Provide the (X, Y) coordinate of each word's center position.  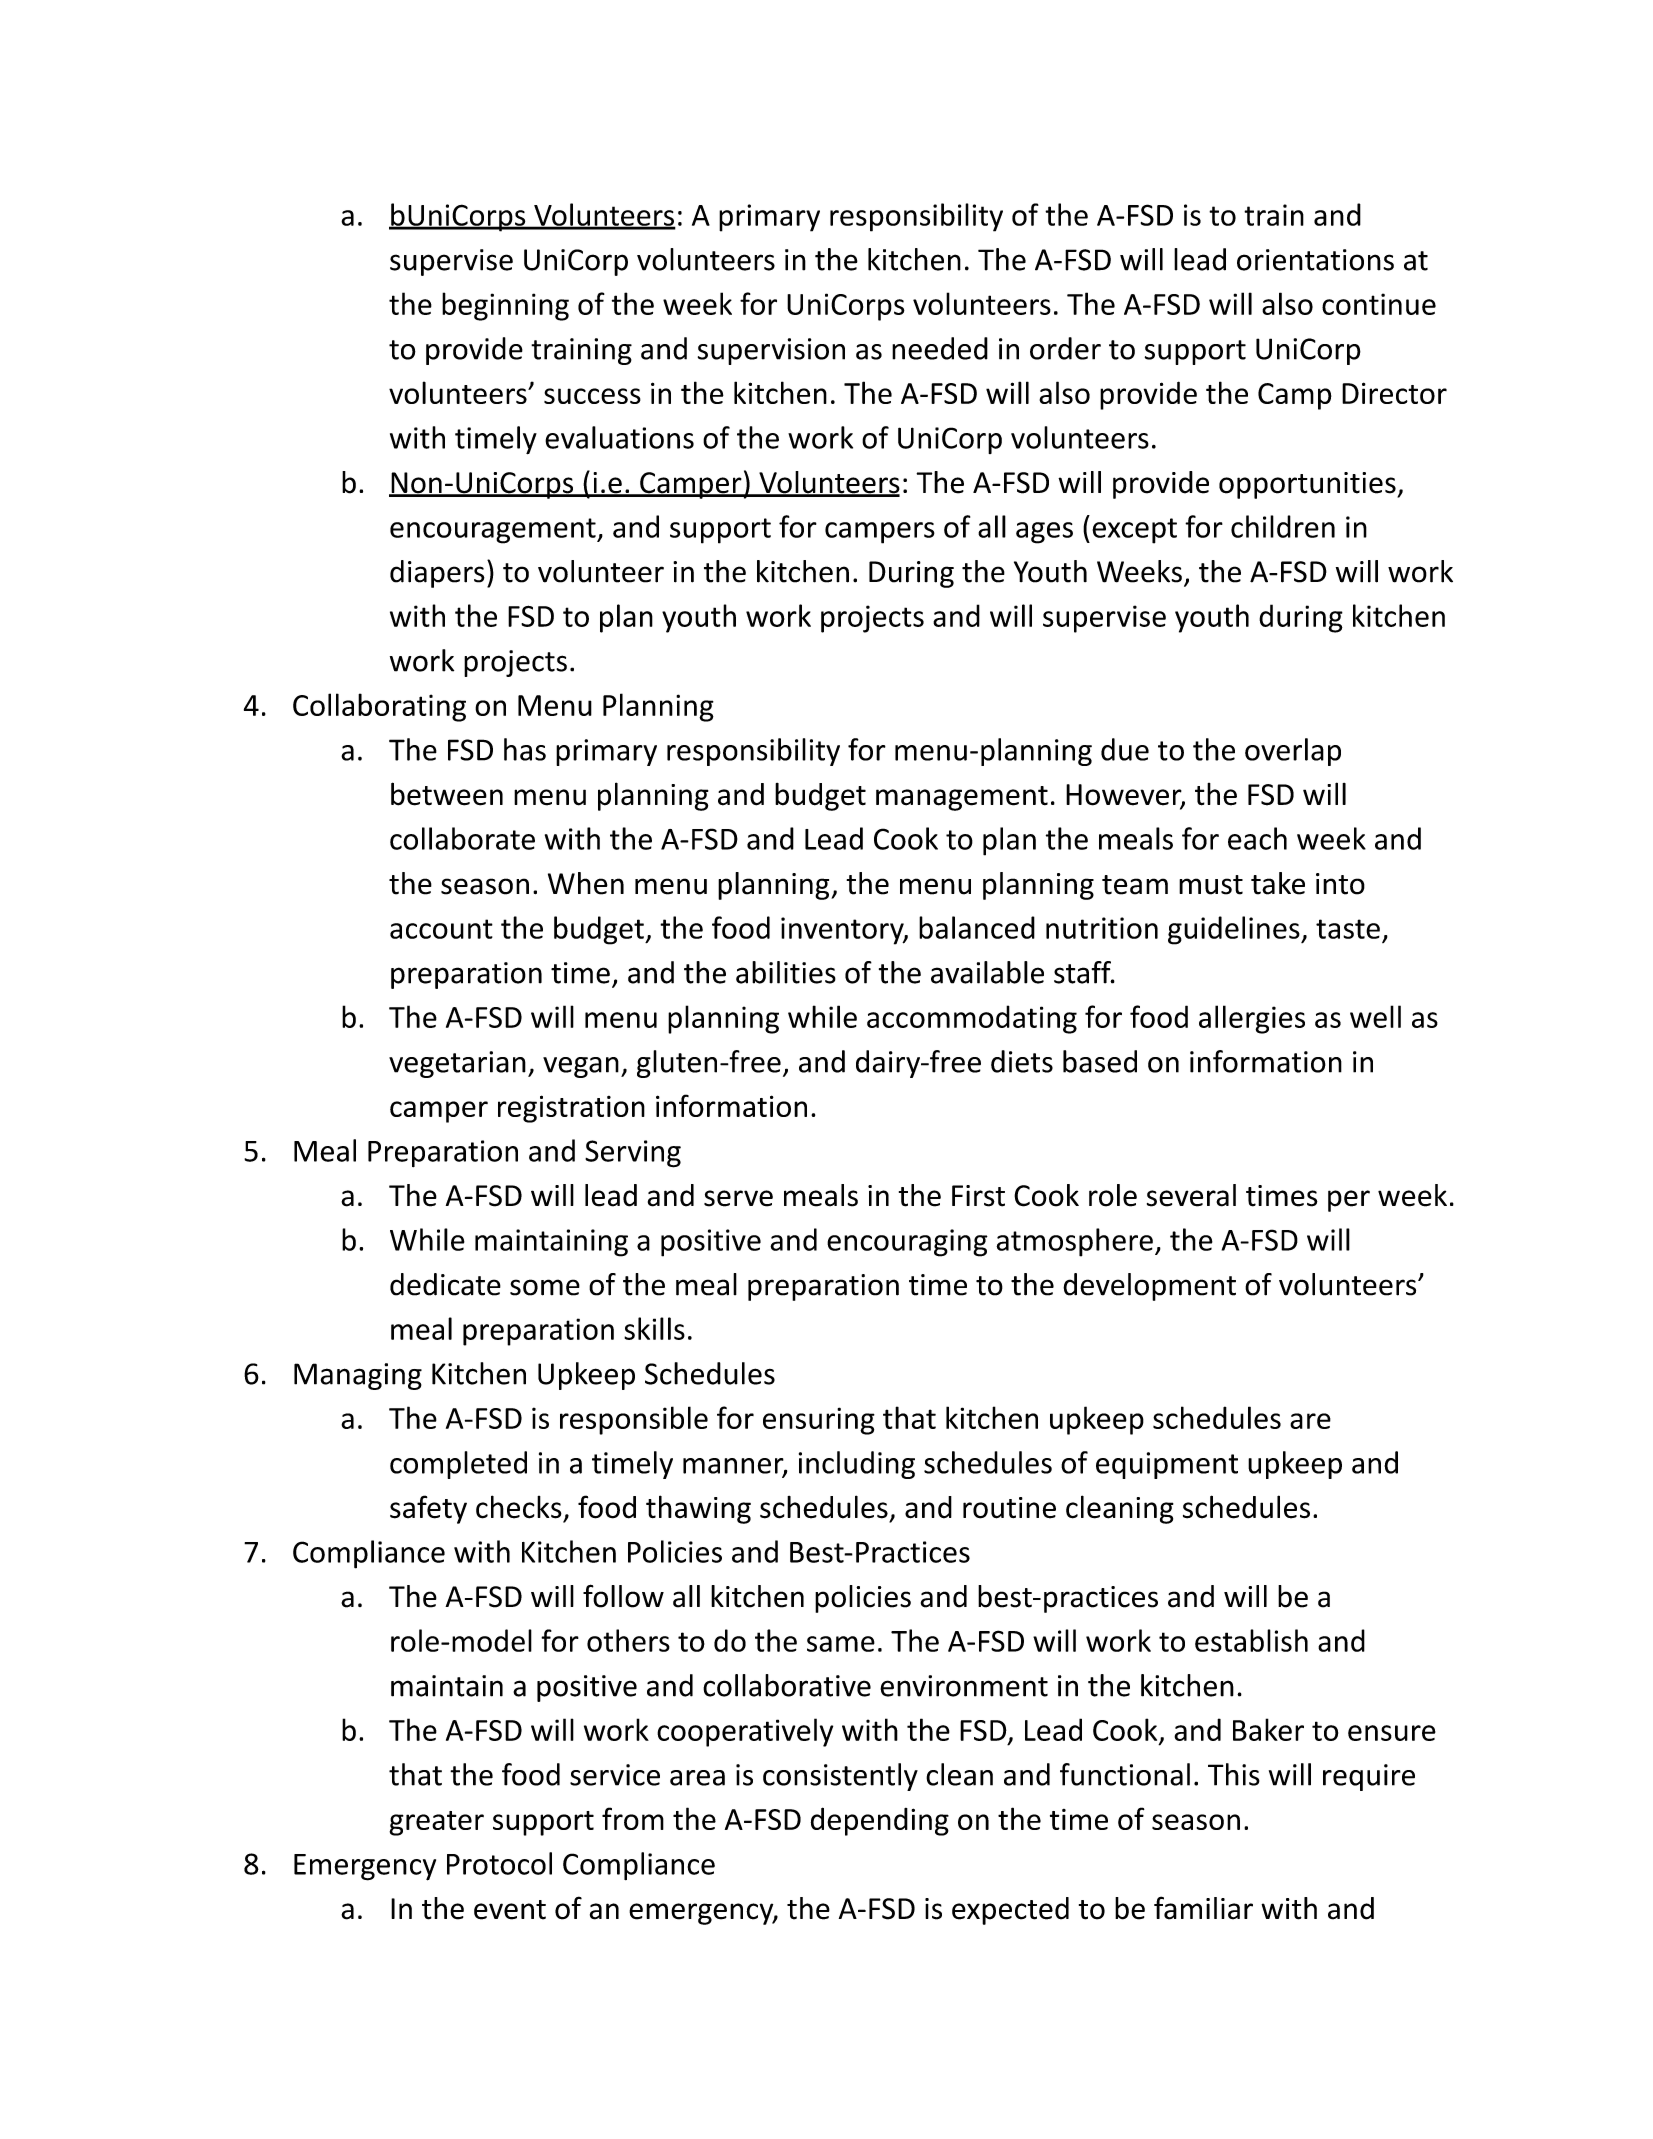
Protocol (499, 1863)
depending (880, 1821)
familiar (1203, 1908)
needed (940, 348)
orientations (1315, 260)
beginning (505, 306)
